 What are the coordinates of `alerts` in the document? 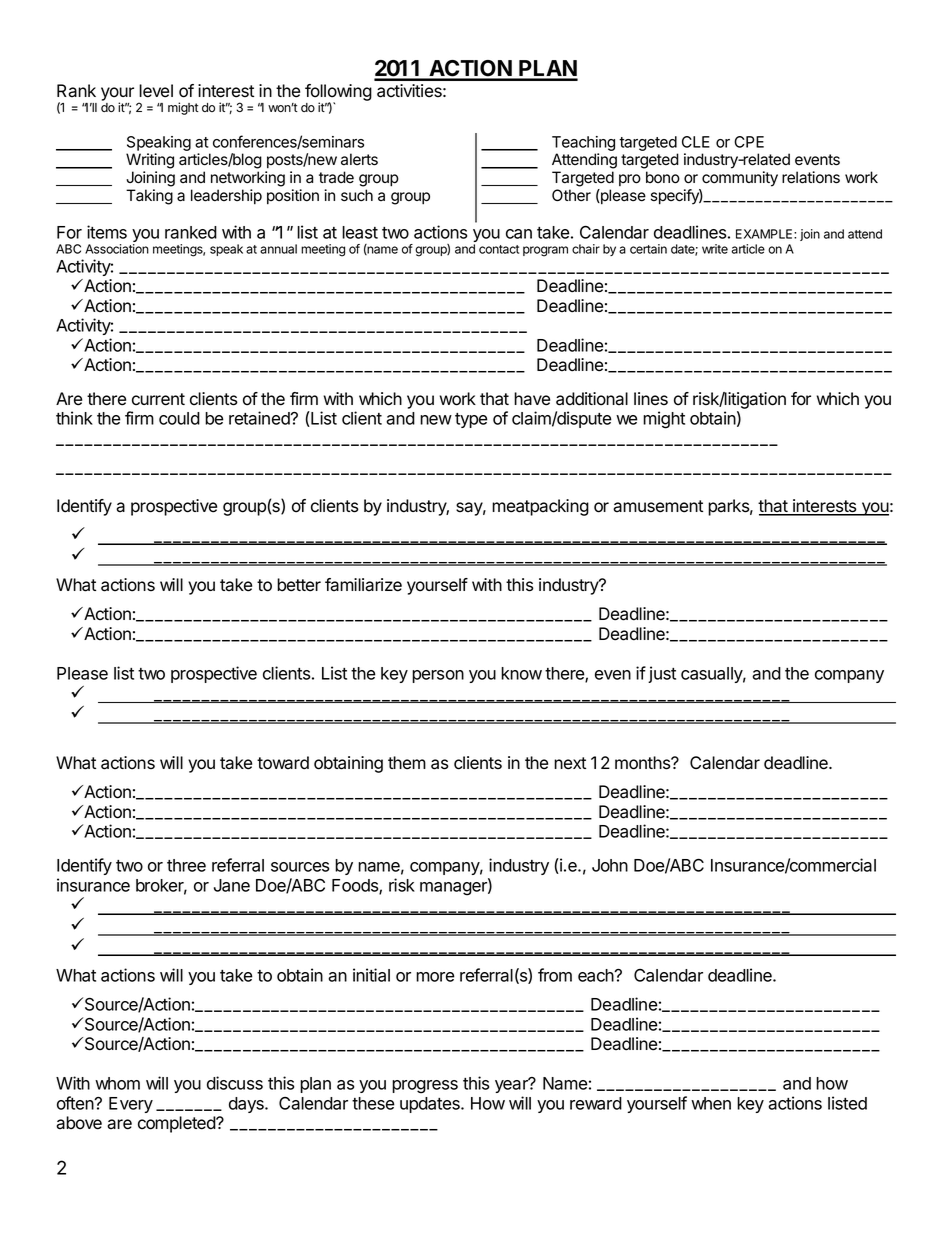 It's located at (359, 159).
